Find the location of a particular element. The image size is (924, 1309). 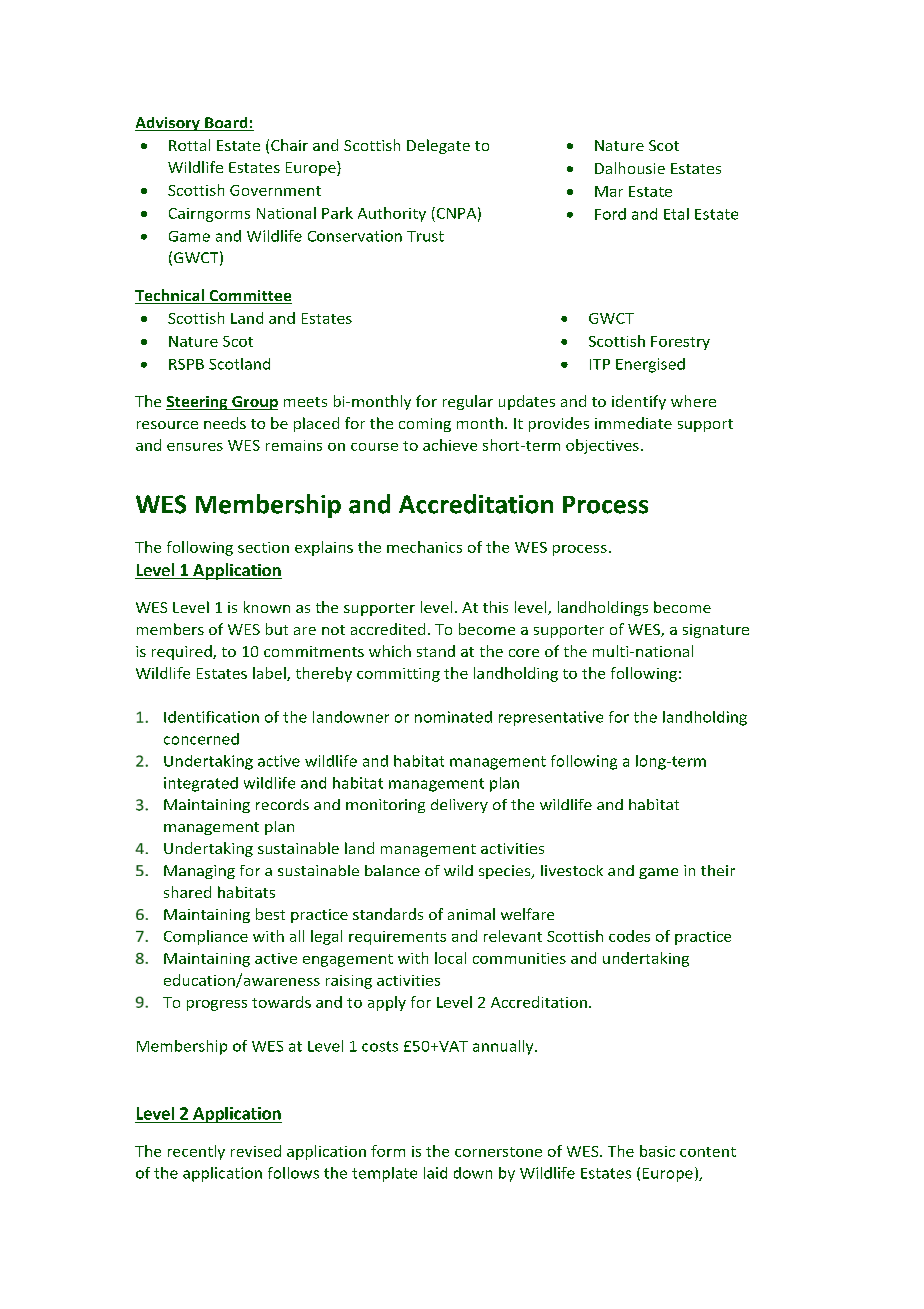

Board is located at coordinates (226, 124).
